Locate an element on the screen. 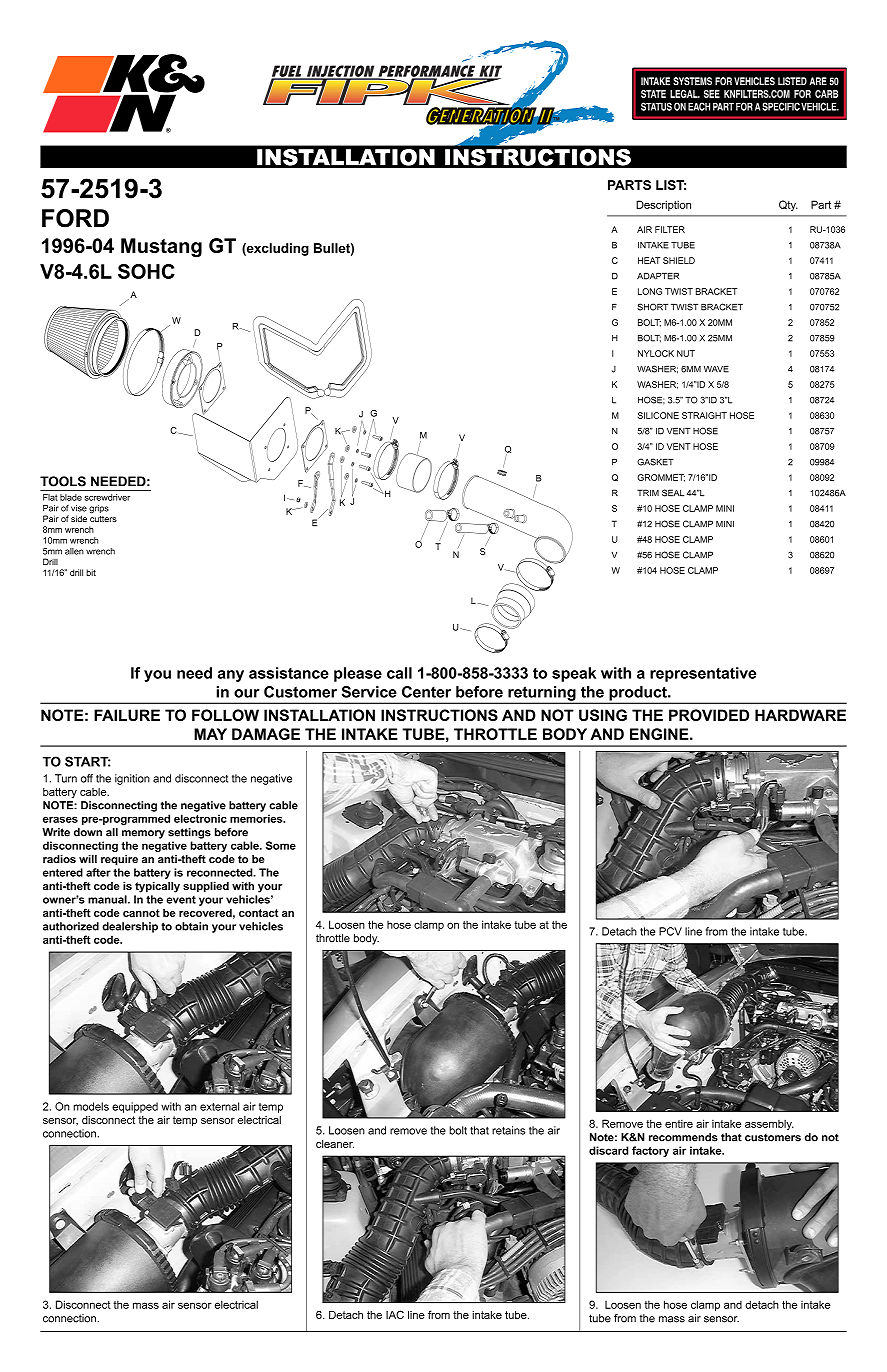 The height and width of the screenshot is (1372, 887). FILTER is located at coordinates (670, 229).
